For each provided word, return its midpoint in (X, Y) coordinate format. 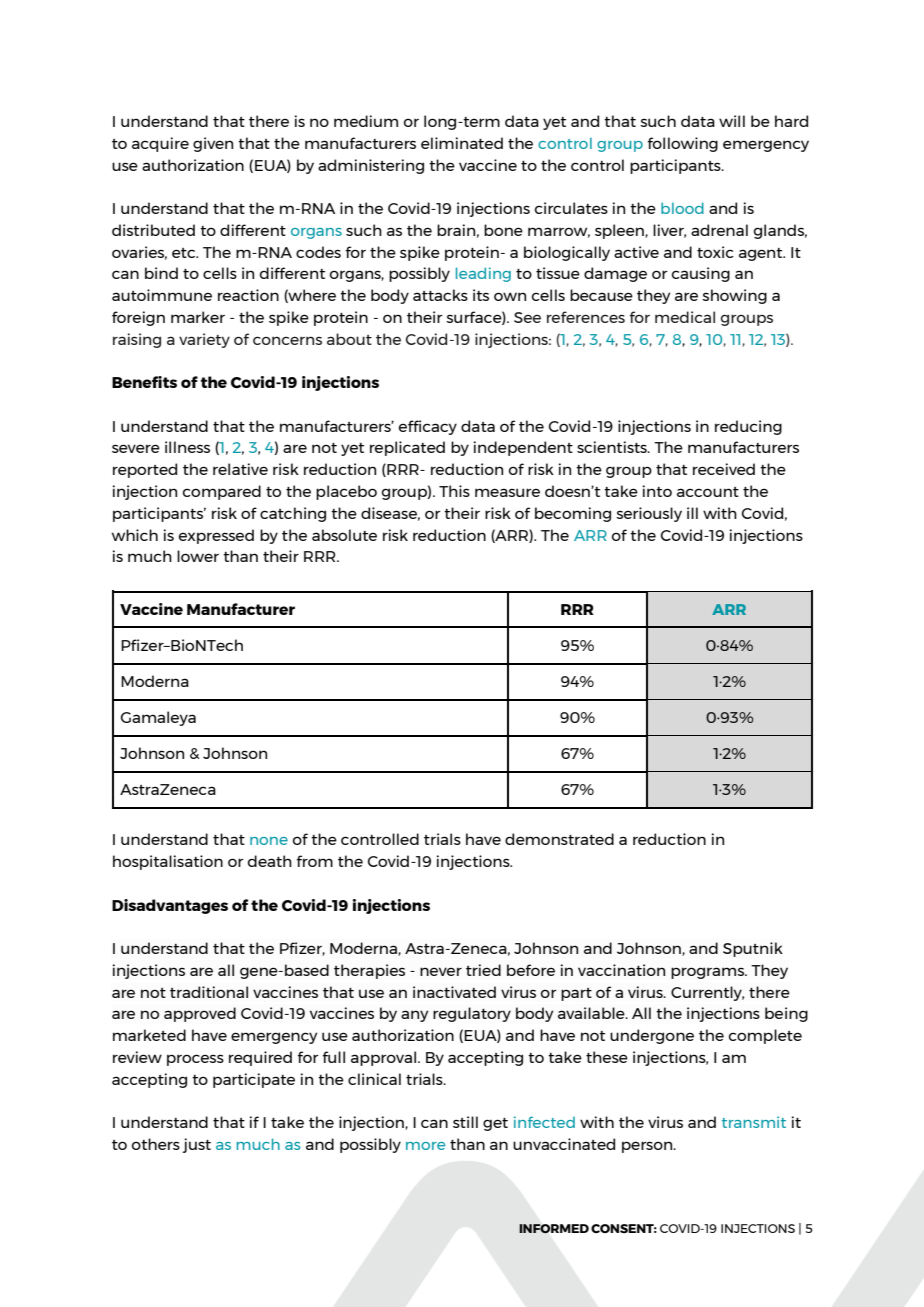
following (683, 144)
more (425, 1146)
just (197, 1145)
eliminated (462, 143)
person (648, 1147)
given (213, 144)
